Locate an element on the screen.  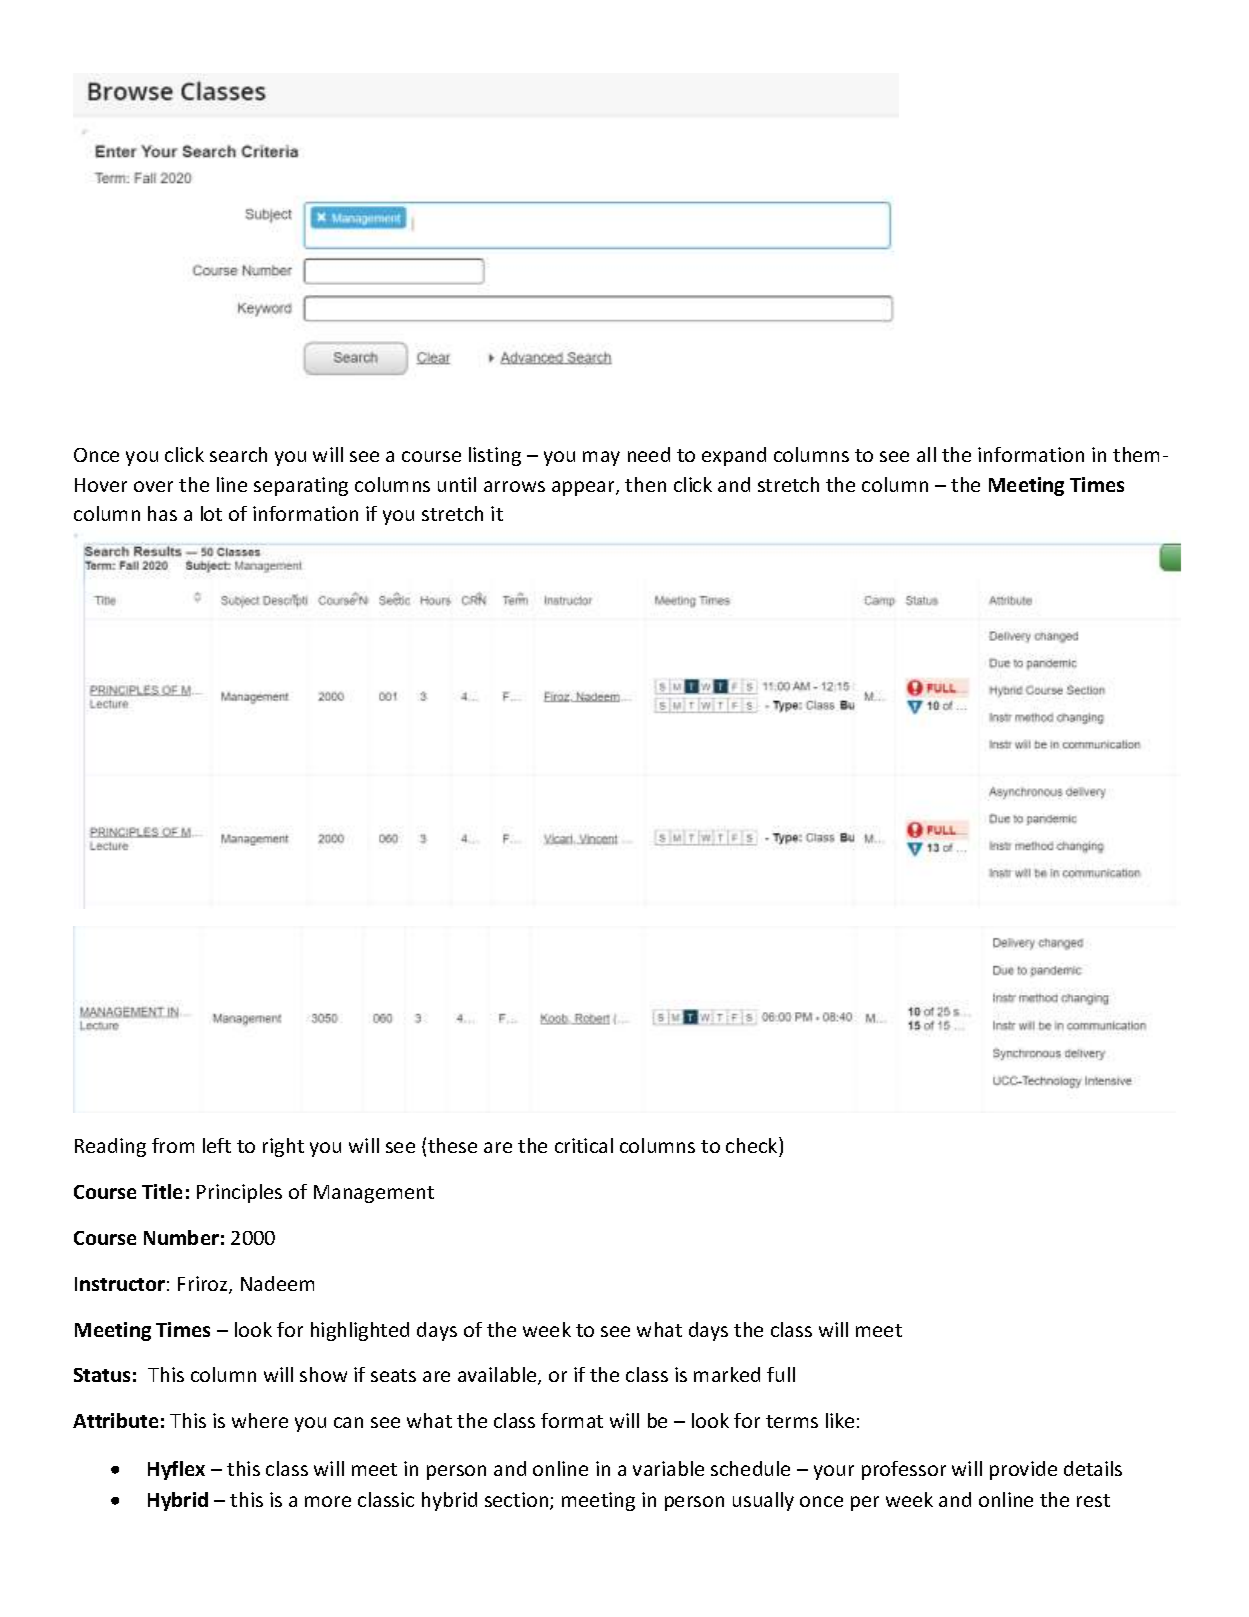
where is located at coordinates (260, 1420).
